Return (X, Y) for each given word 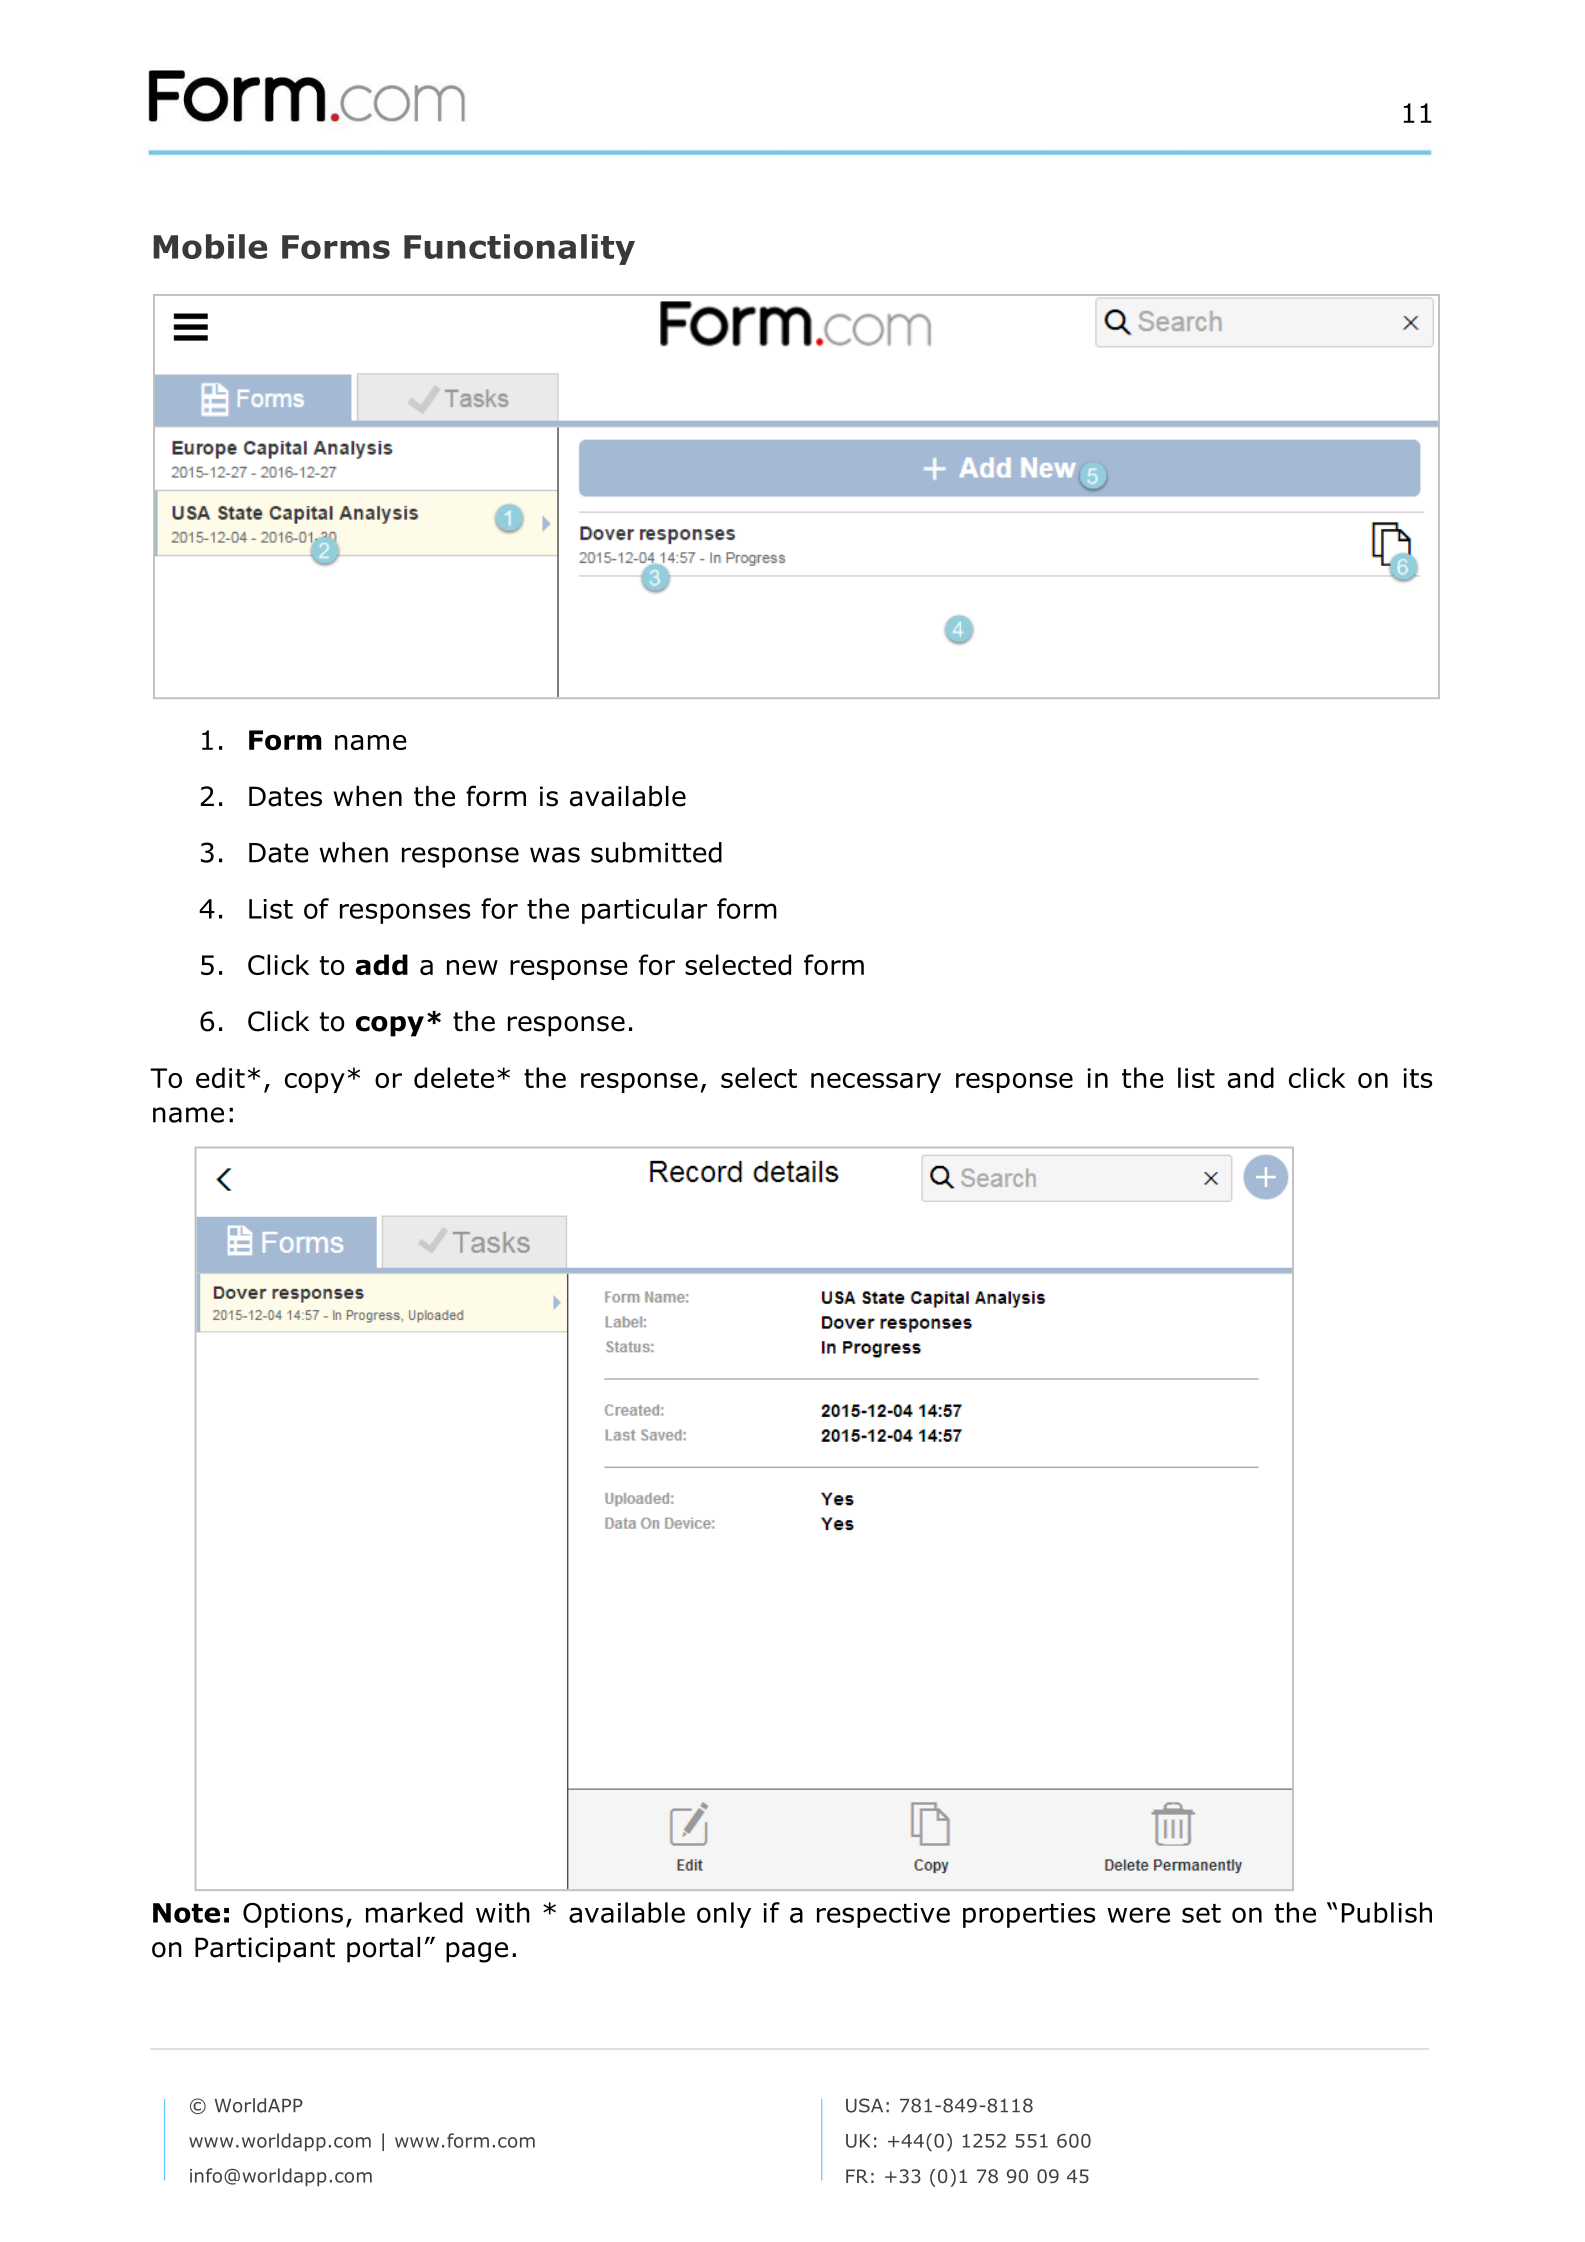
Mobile (210, 246)
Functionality (519, 249)
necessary (876, 1083)
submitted (656, 852)
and (1251, 1077)
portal (383, 1950)
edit (220, 1077)
